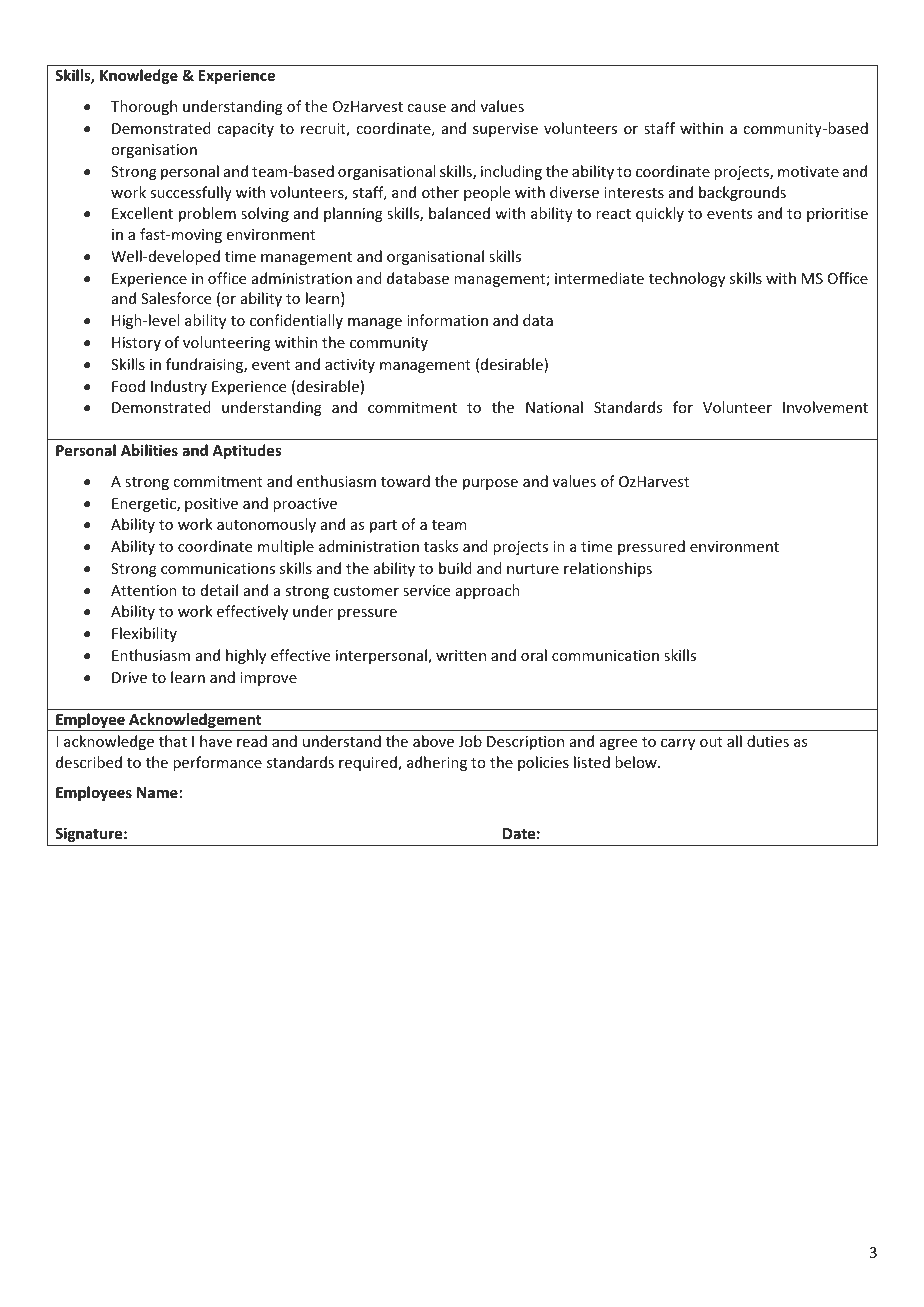  Describe the element at coordinates (144, 590) in the screenshot. I see `Attention` at that location.
